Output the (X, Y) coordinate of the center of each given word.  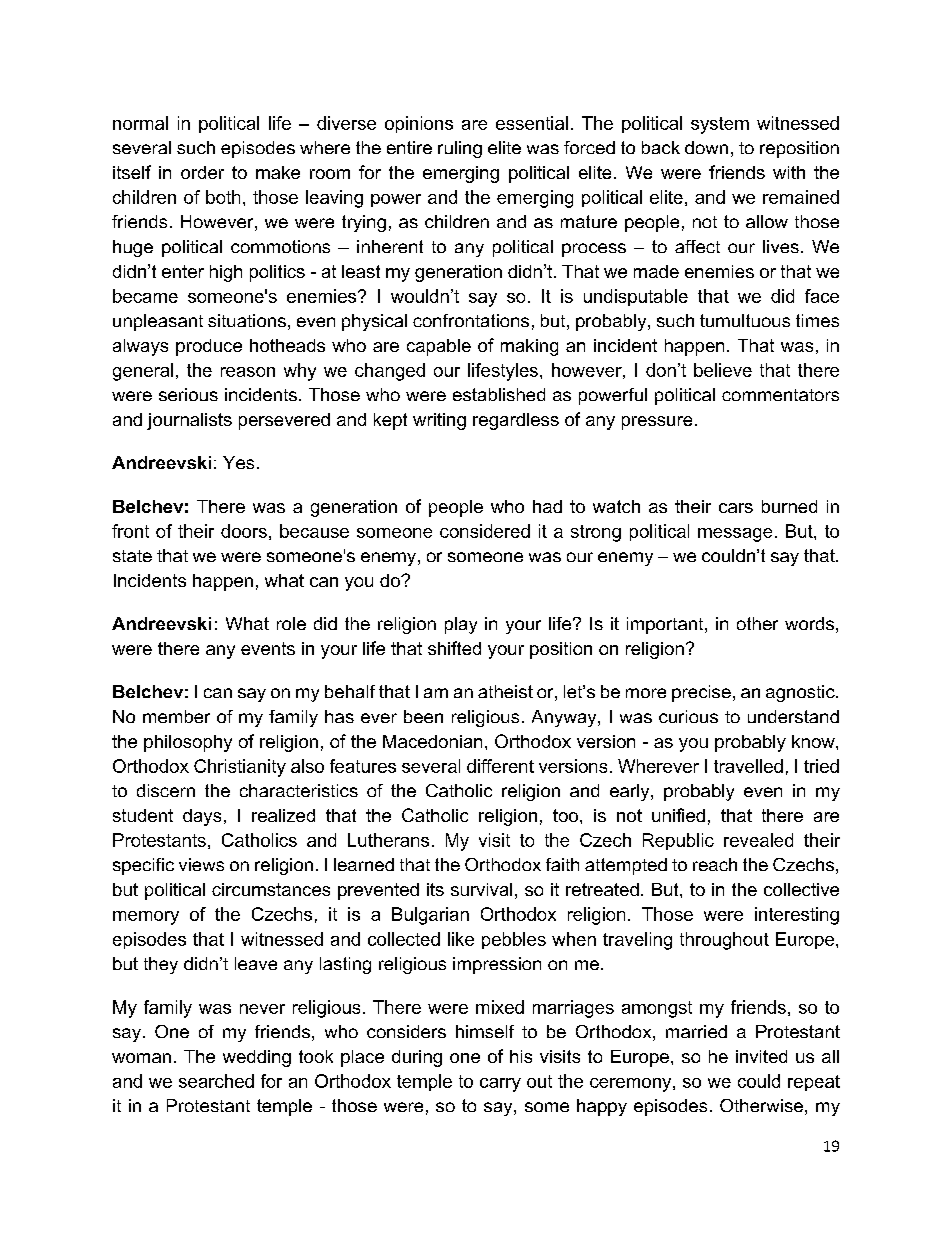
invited (761, 1056)
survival (481, 889)
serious (188, 394)
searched (216, 1081)
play (461, 625)
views (201, 864)
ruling (460, 149)
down (706, 147)
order (202, 172)
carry (500, 1085)
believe (723, 370)
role (291, 623)
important (666, 625)
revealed (758, 840)
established (499, 394)
